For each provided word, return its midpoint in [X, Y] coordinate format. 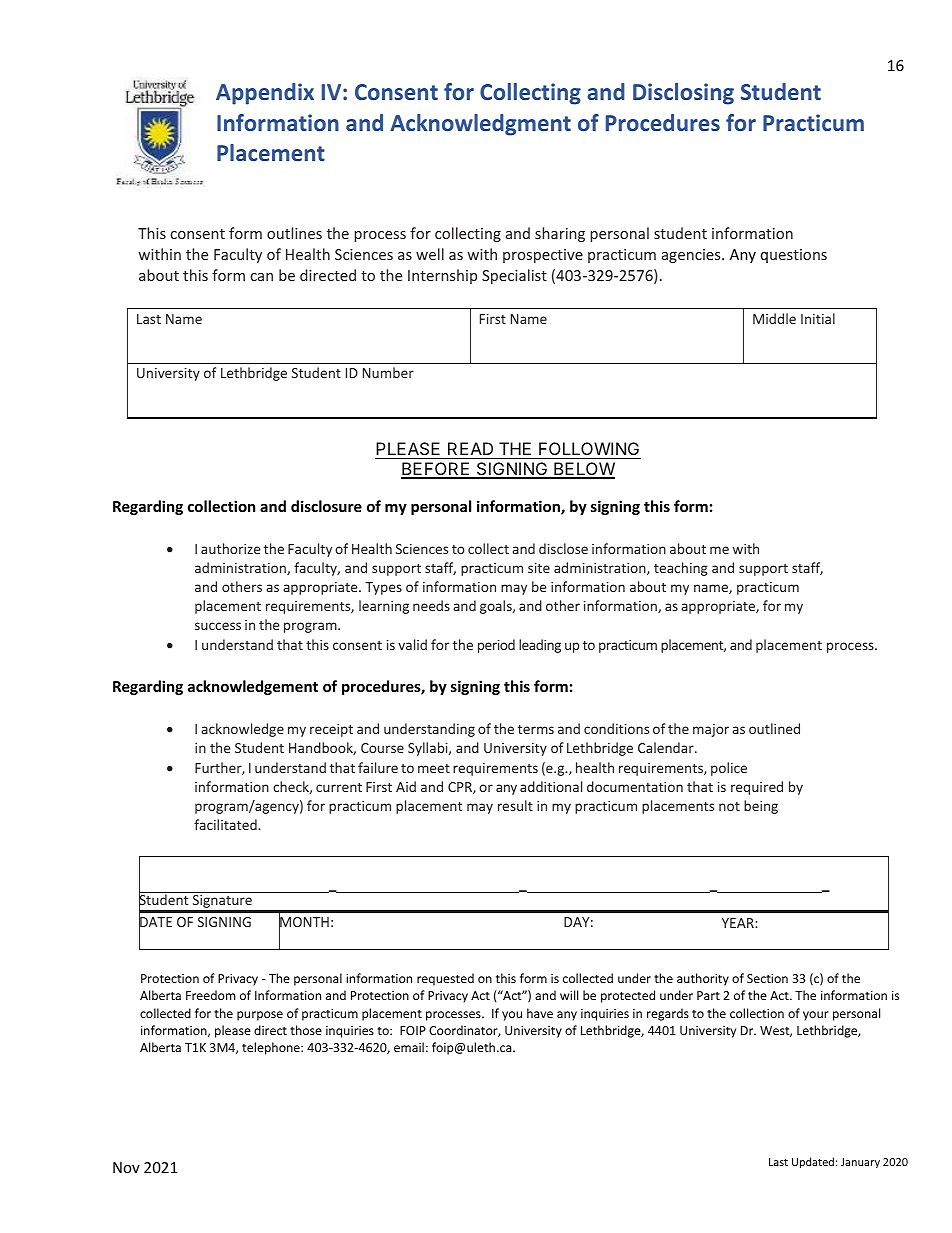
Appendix [265, 94]
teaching [681, 569]
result [515, 805]
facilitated [226, 824]
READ [470, 448]
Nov [126, 1167]
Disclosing [683, 94]
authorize [230, 548]
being [761, 807]
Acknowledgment [480, 125]
